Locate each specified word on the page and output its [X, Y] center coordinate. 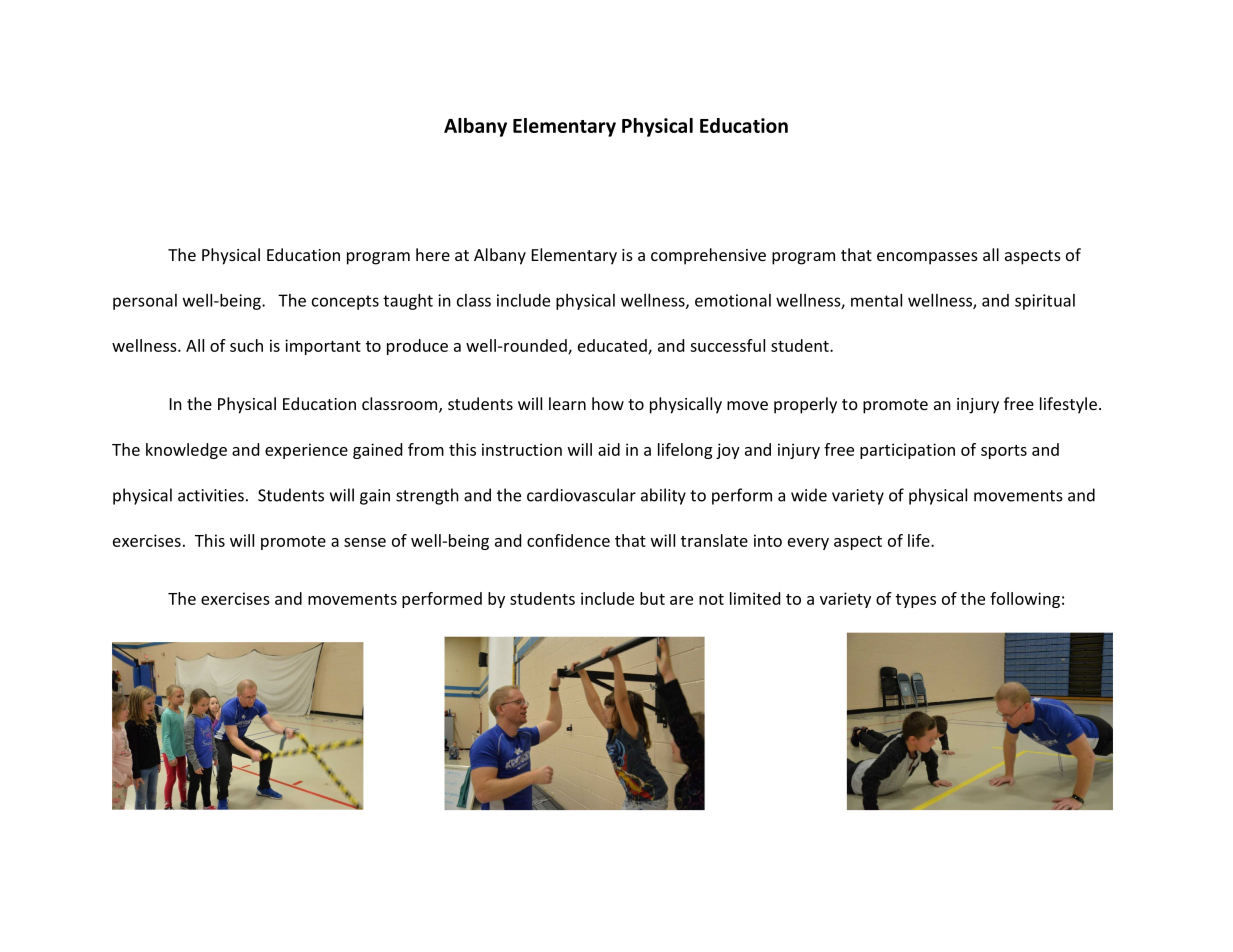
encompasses [927, 258]
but [652, 598]
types [916, 601]
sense [365, 542]
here [433, 254]
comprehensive [708, 256]
